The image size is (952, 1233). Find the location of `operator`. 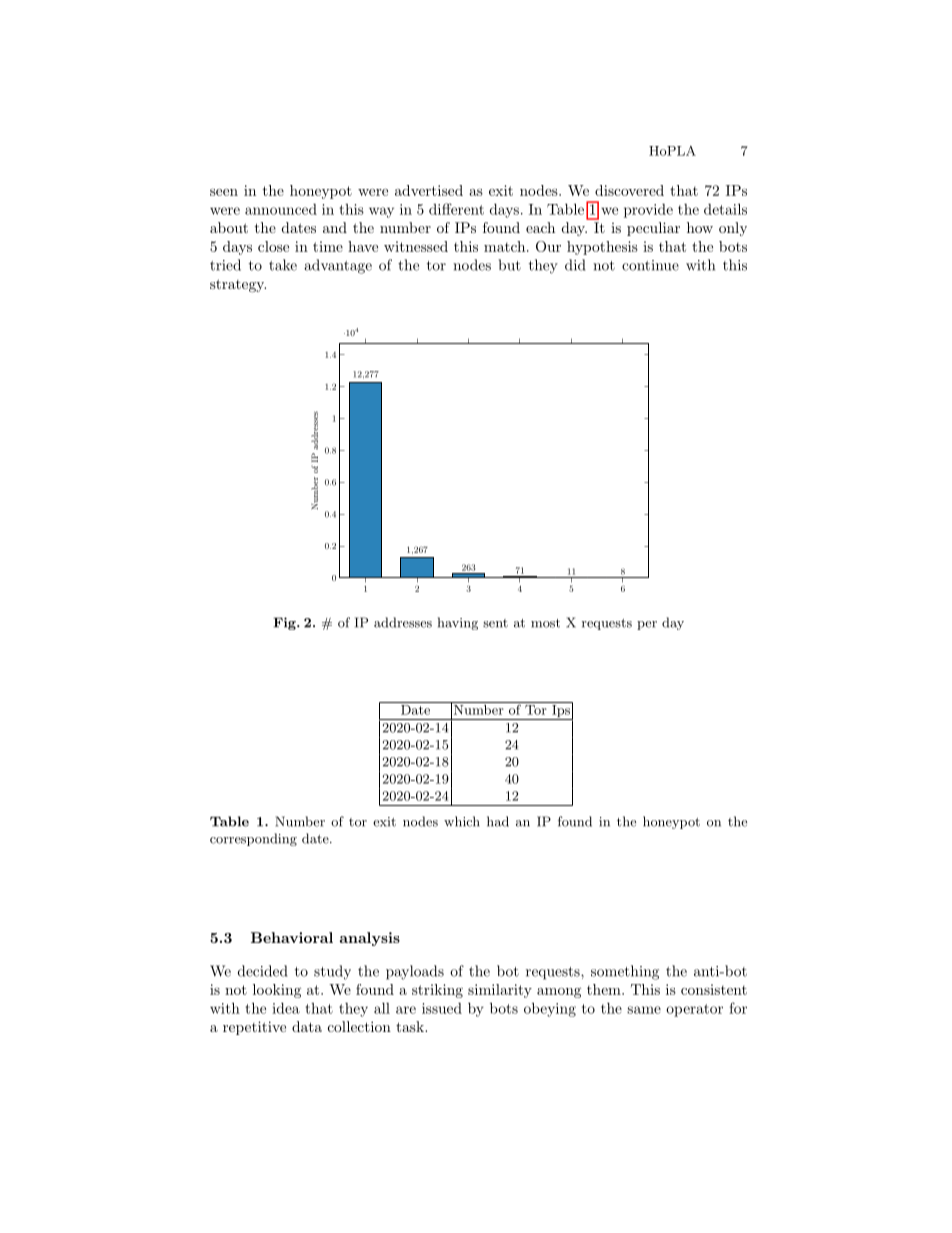

operator is located at coordinates (694, 1010).
